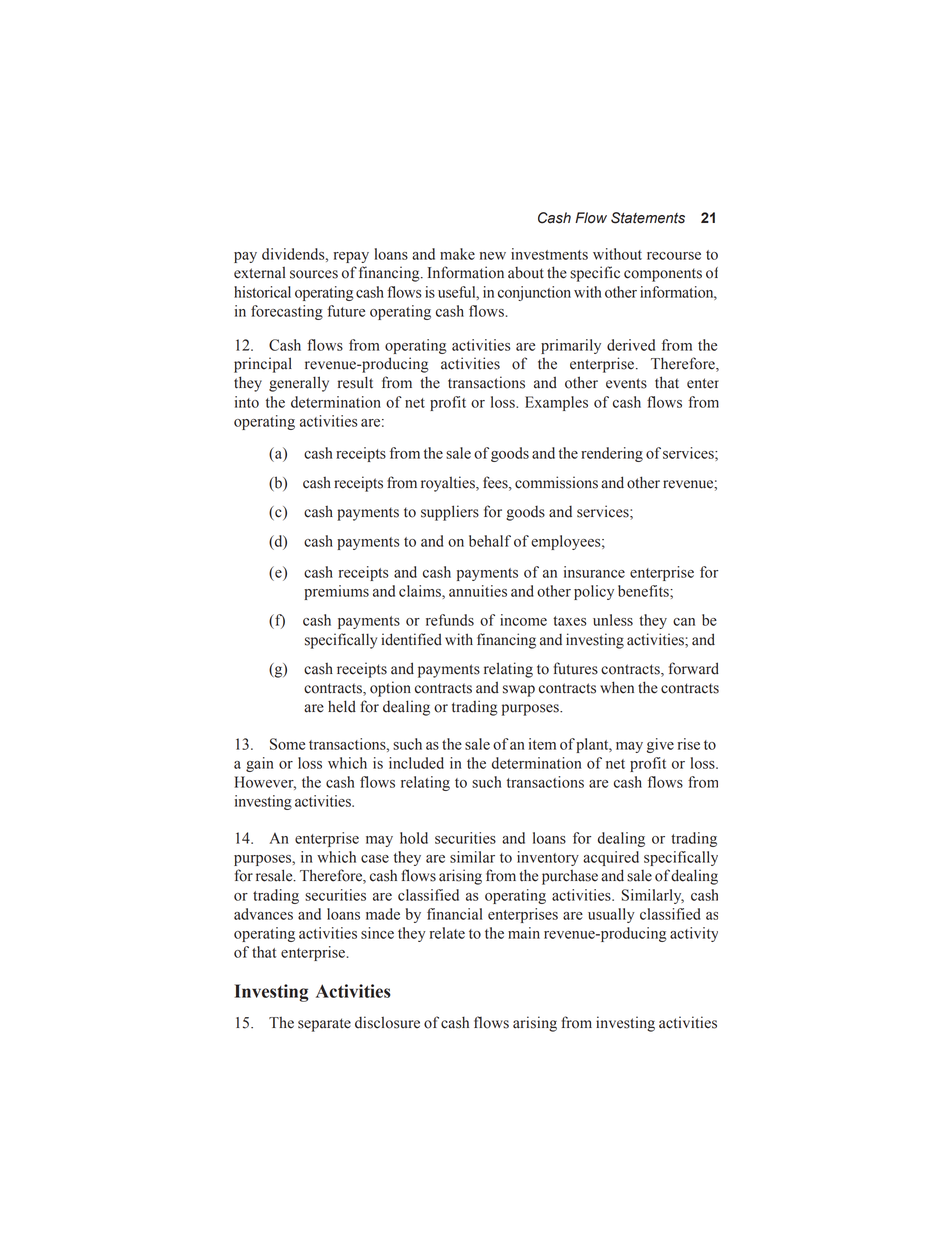 The height and width of the page is (1233, 952). What do you see at coordinates (287, 744) in the page?
I see `Some` at bounding box center [287, 744].
